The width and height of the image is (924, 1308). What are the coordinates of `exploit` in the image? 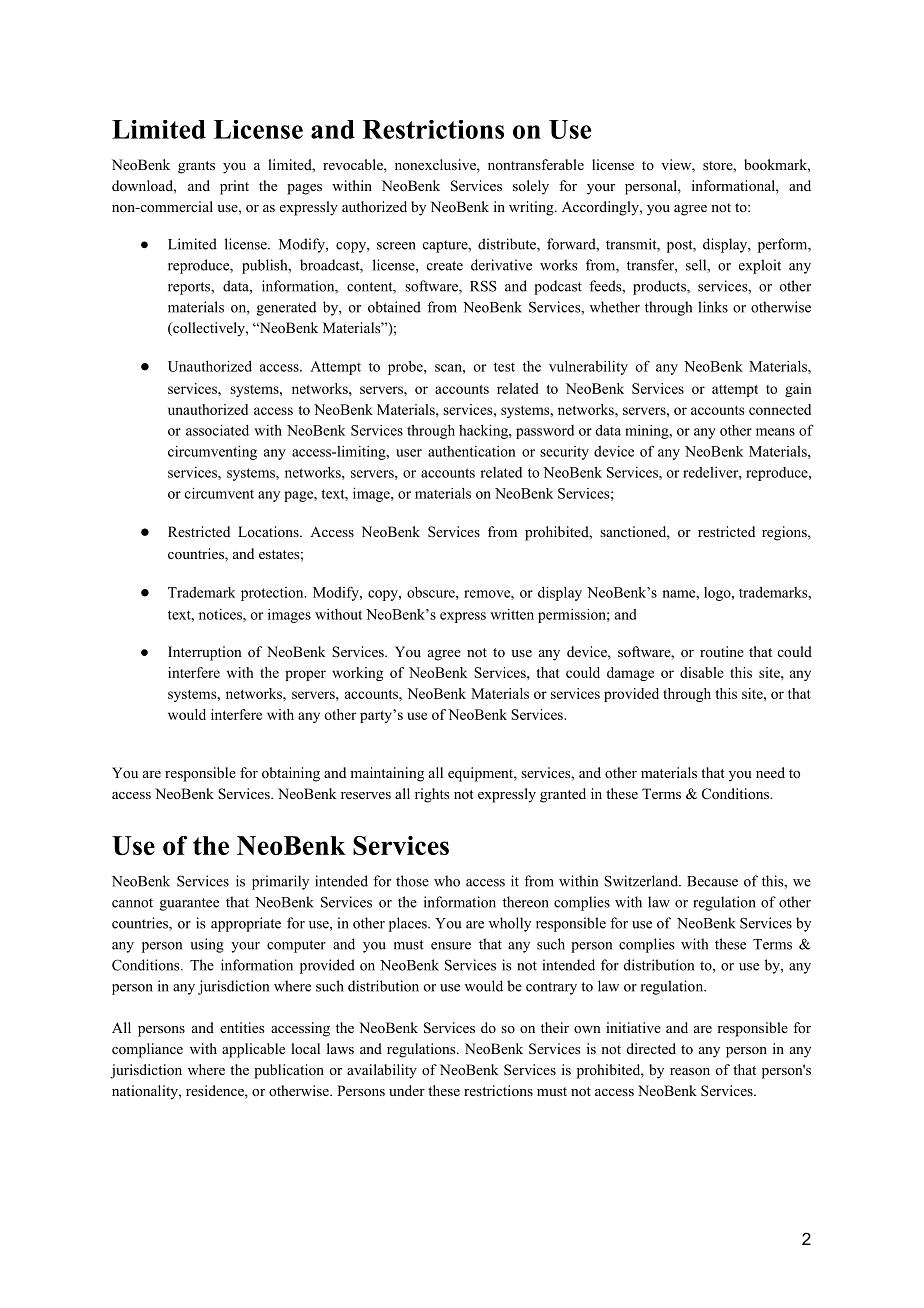 It's located at (760, 266).
